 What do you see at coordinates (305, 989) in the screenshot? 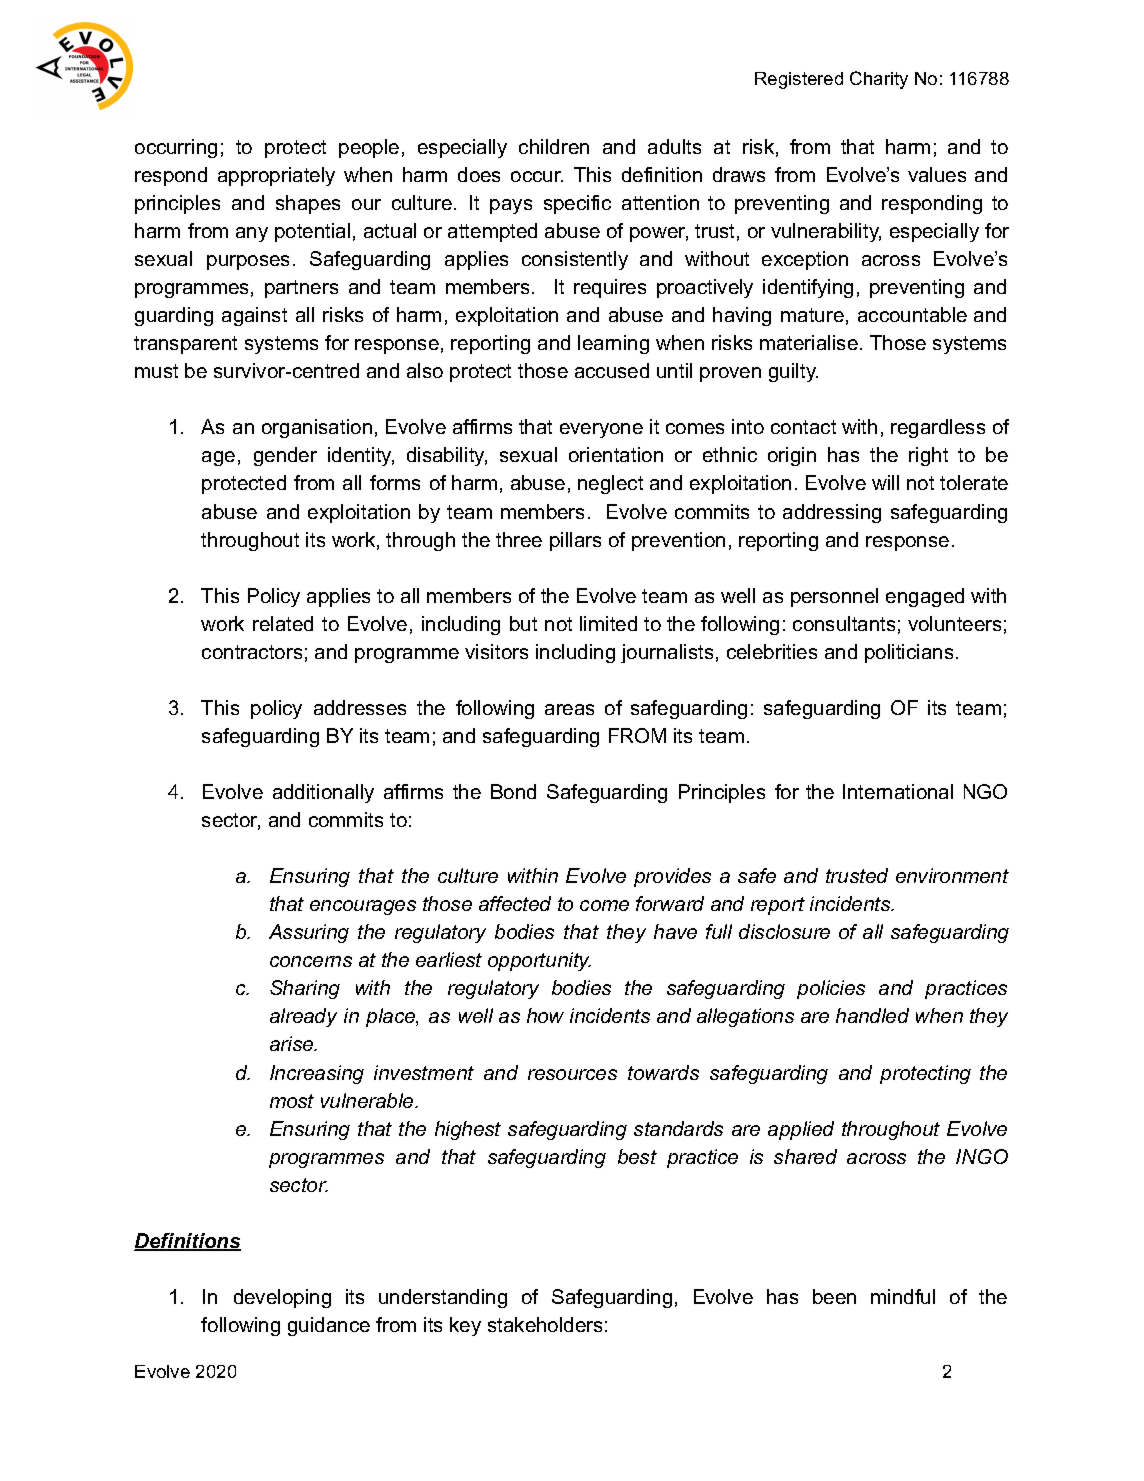
I see `Sharing` at bounding box center [305, 989].
